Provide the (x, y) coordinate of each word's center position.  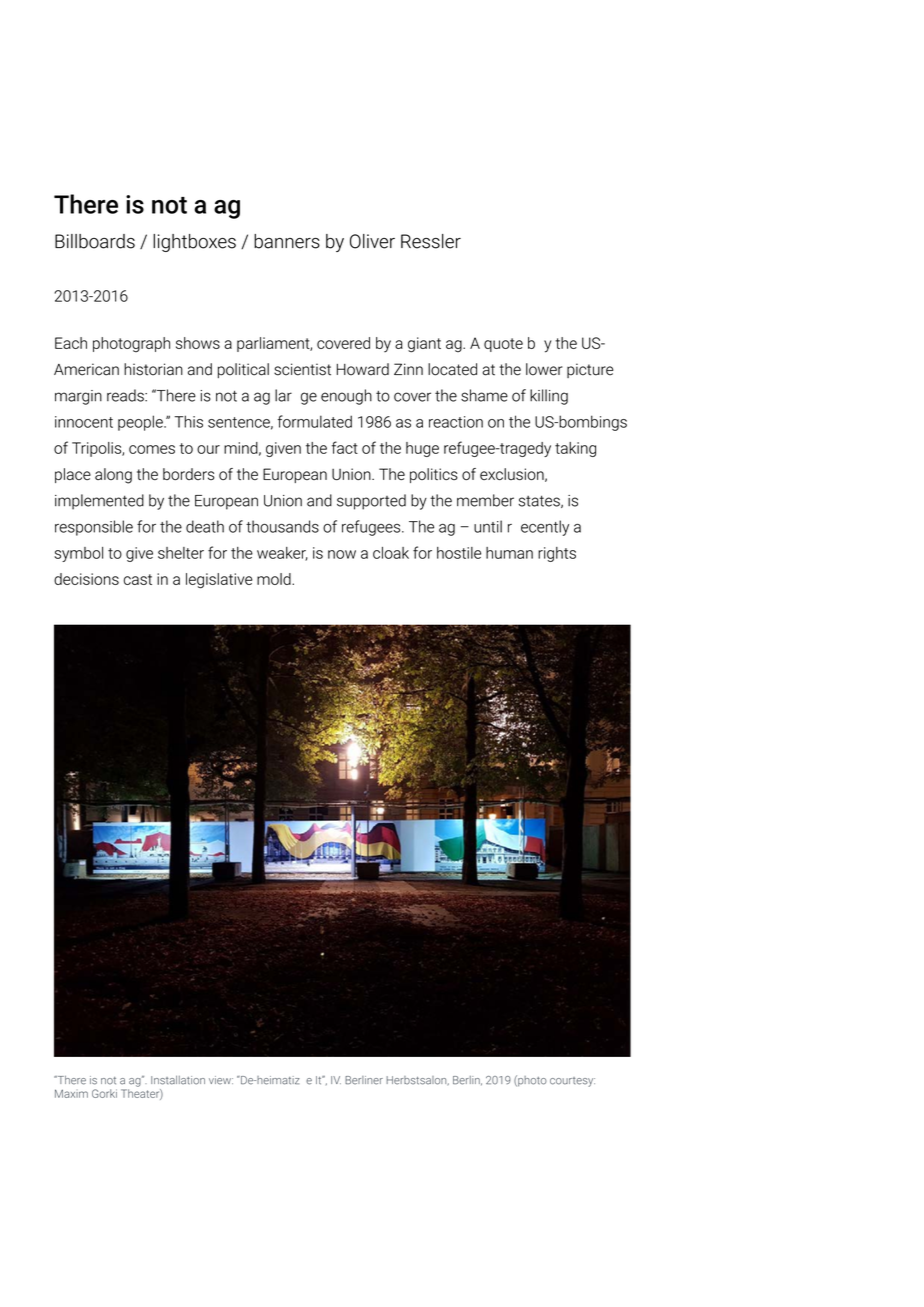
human (509, 553)
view (221, 1080)
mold (275, 579)
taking (575, 449)
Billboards (95, 241)
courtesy (572, 1082)
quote (503, 345)
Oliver (372, 241)
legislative (219, 581)
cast (138, 579)
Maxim (71, 1093)
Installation (178, 1080)
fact (345, 447)
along (113, 476)
